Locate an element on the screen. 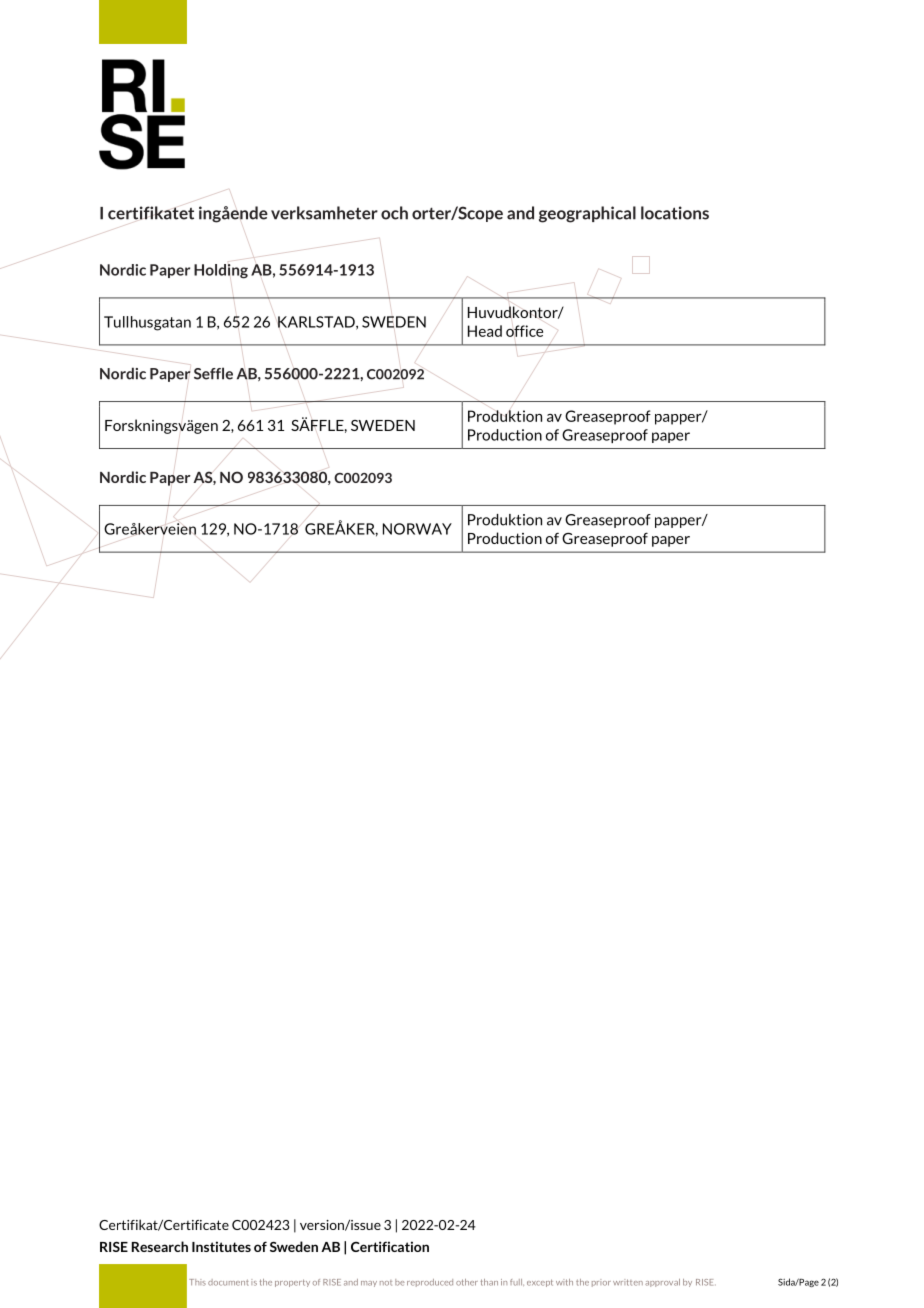 Image resolution: width=924 pixels, height=1308 pixels. office is located at coordinates (524, 331).
